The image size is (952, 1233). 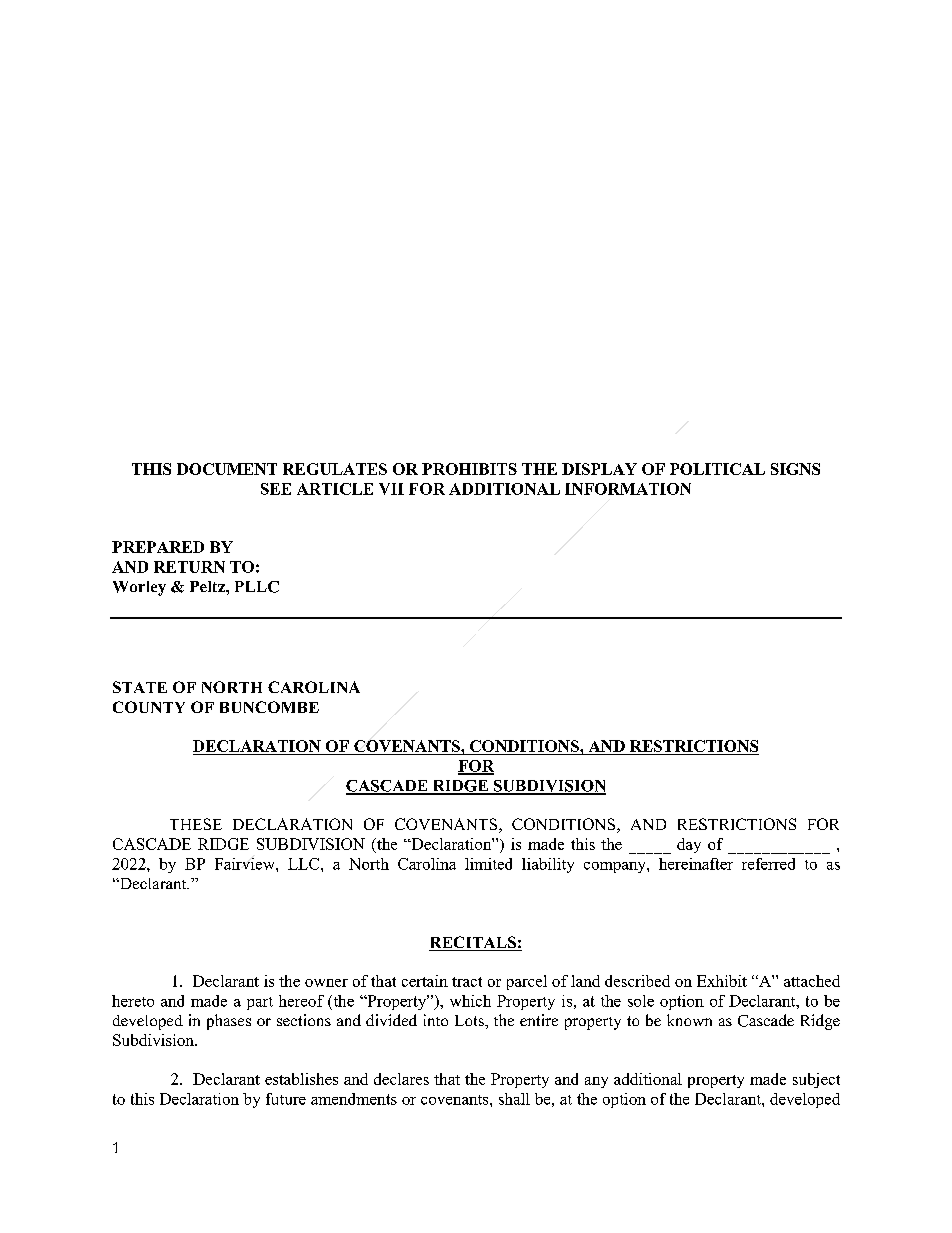 I want to click on DOCUMENT, so click(x=227, y=469).
